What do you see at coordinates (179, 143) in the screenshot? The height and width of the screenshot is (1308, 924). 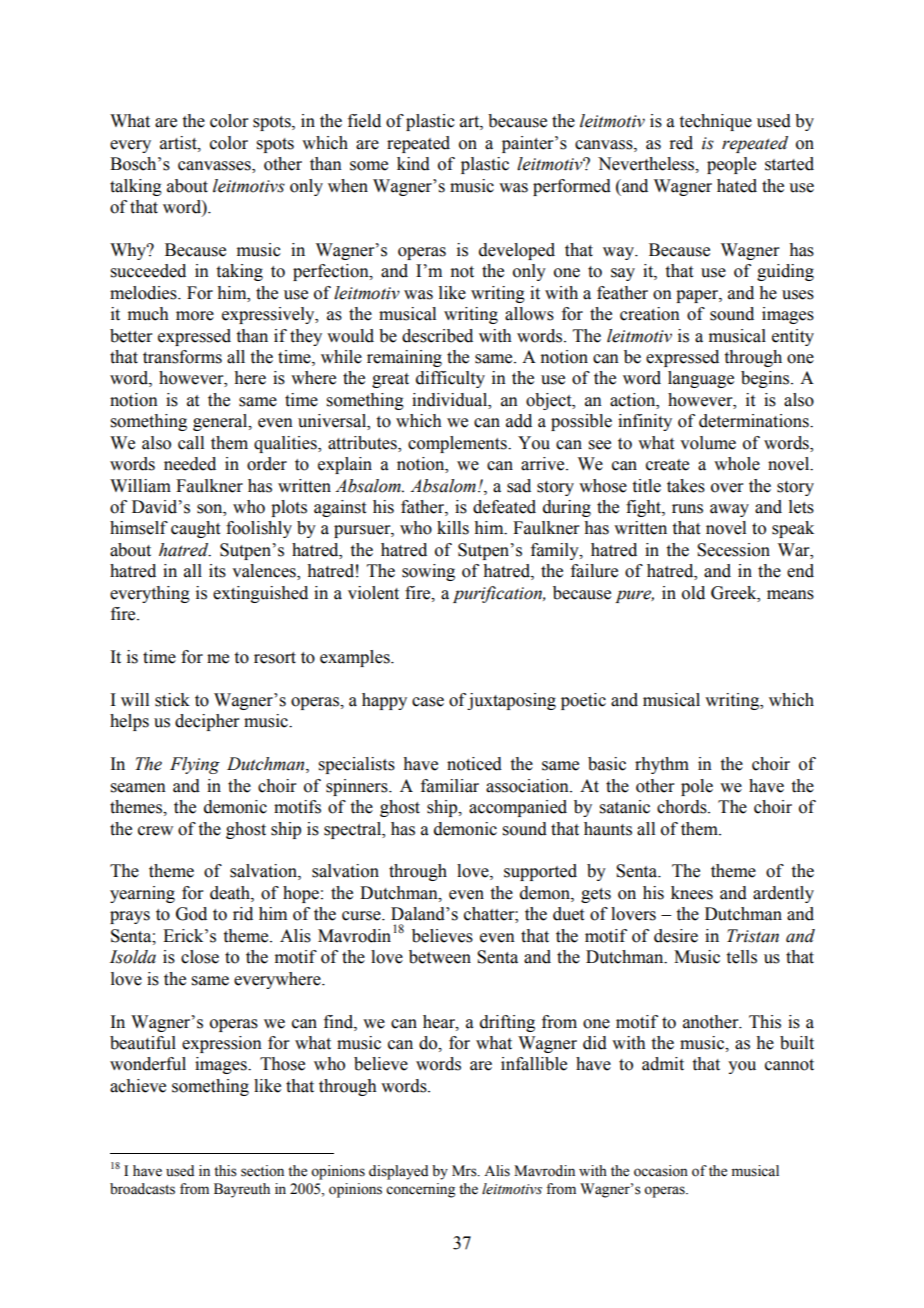 I see `artist` at bounding box center [179, 143].
